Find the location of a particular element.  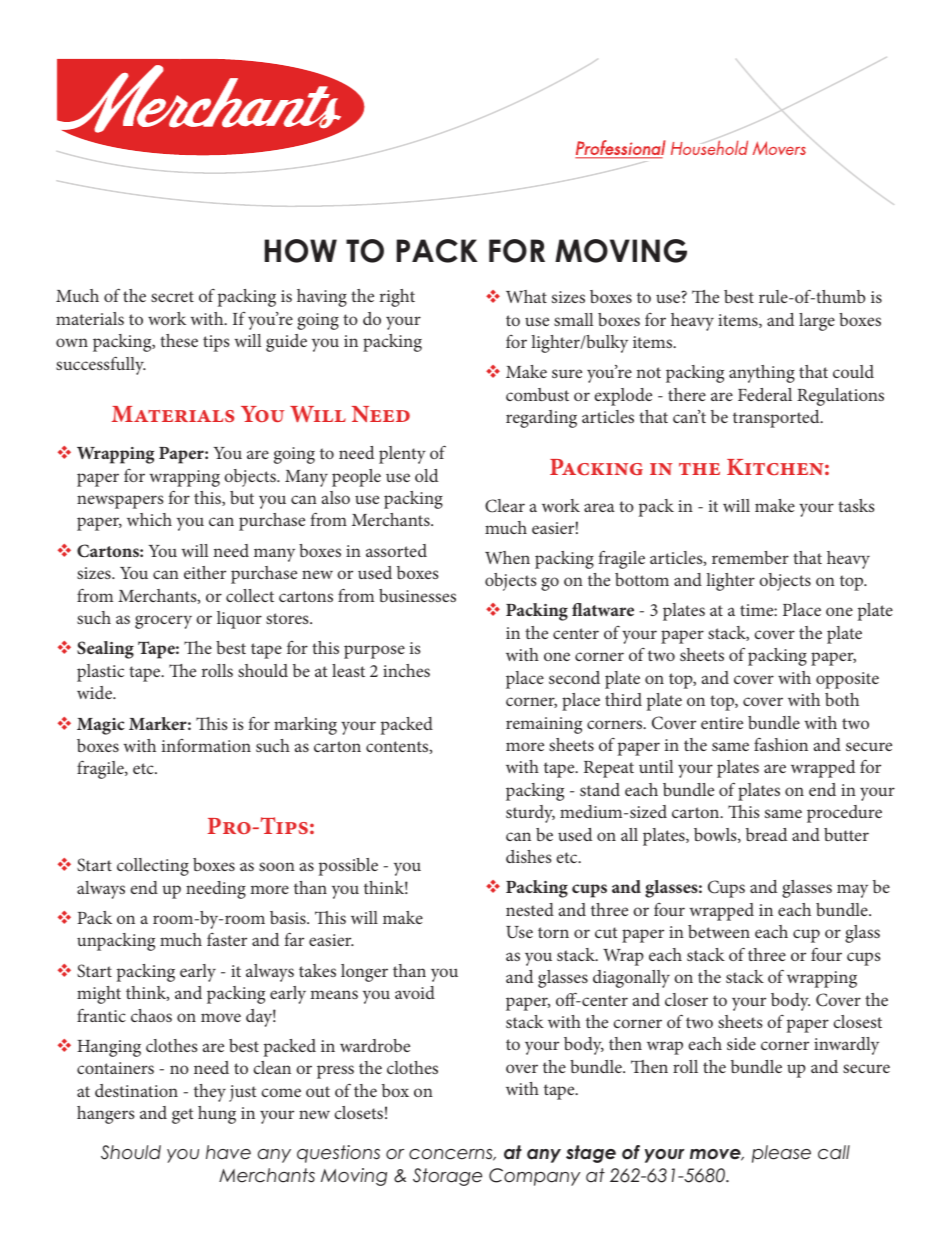

entire is located at coordinates (722, 723).
